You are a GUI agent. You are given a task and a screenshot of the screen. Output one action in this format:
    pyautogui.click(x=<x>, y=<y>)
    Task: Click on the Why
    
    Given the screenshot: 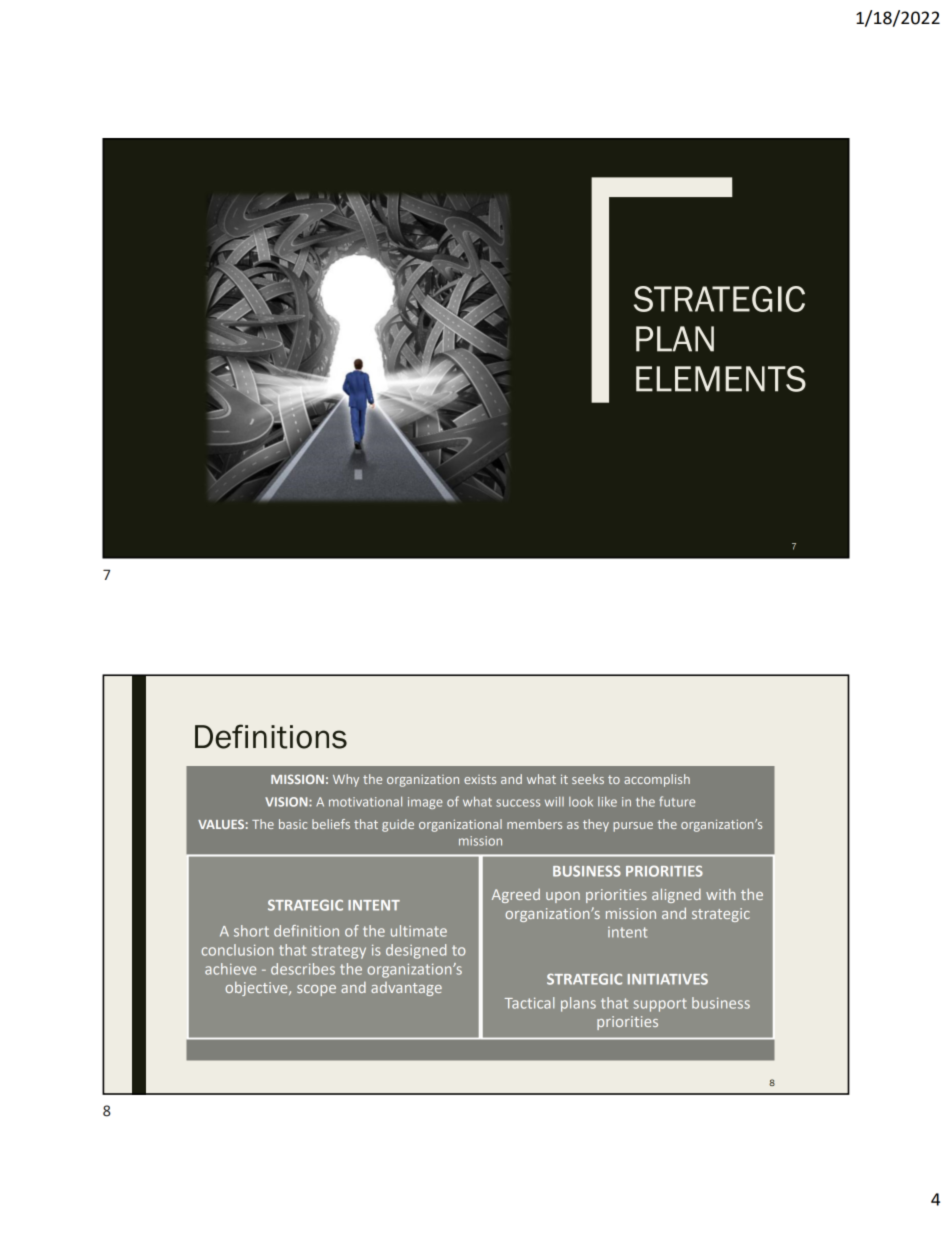 What is the action you would take?
    pyautogui.click(x=346, y=780)
